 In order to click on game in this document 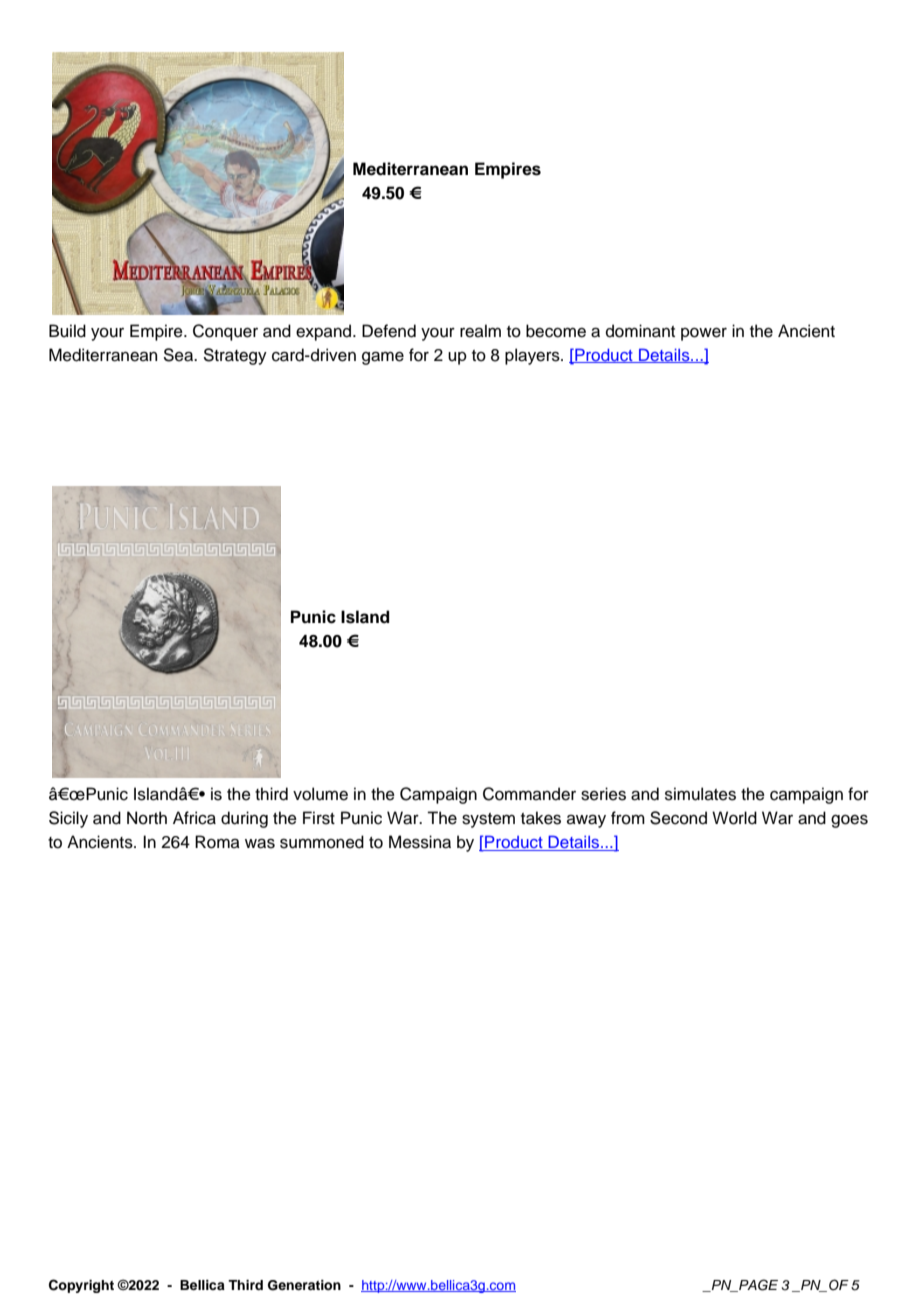, I will do `click(383, 358)`.
